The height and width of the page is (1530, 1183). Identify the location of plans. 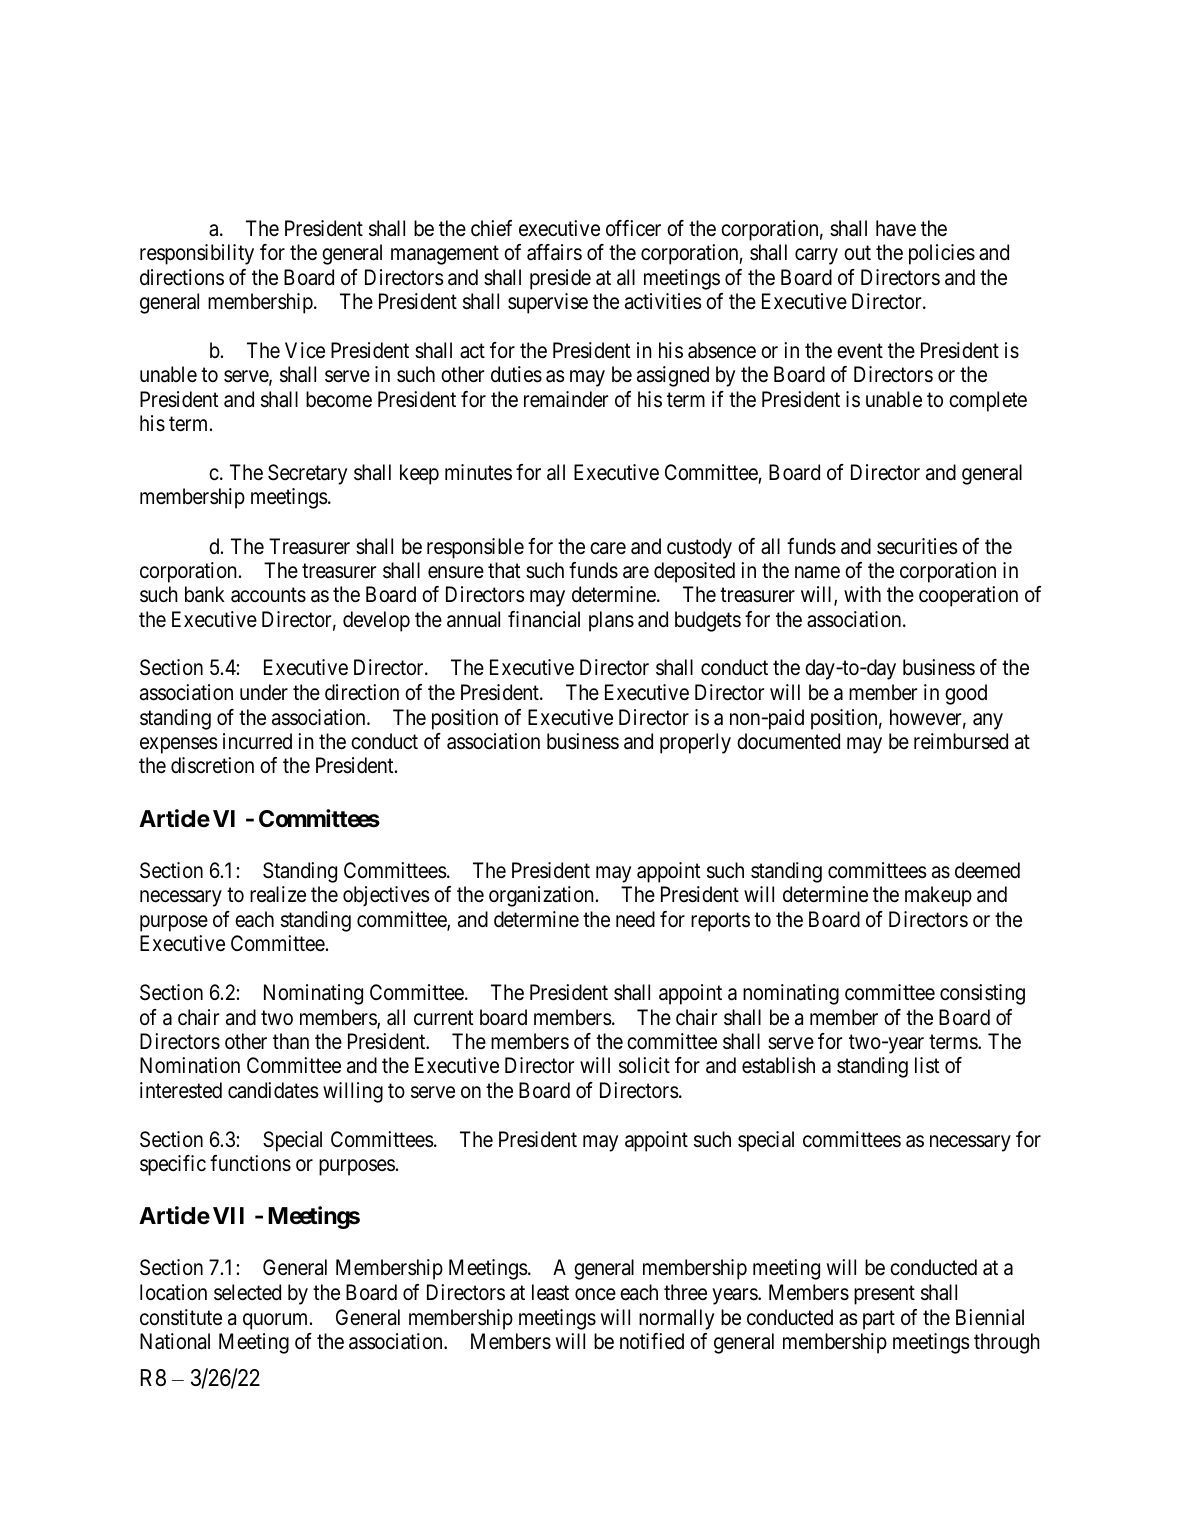
(611, 621).
